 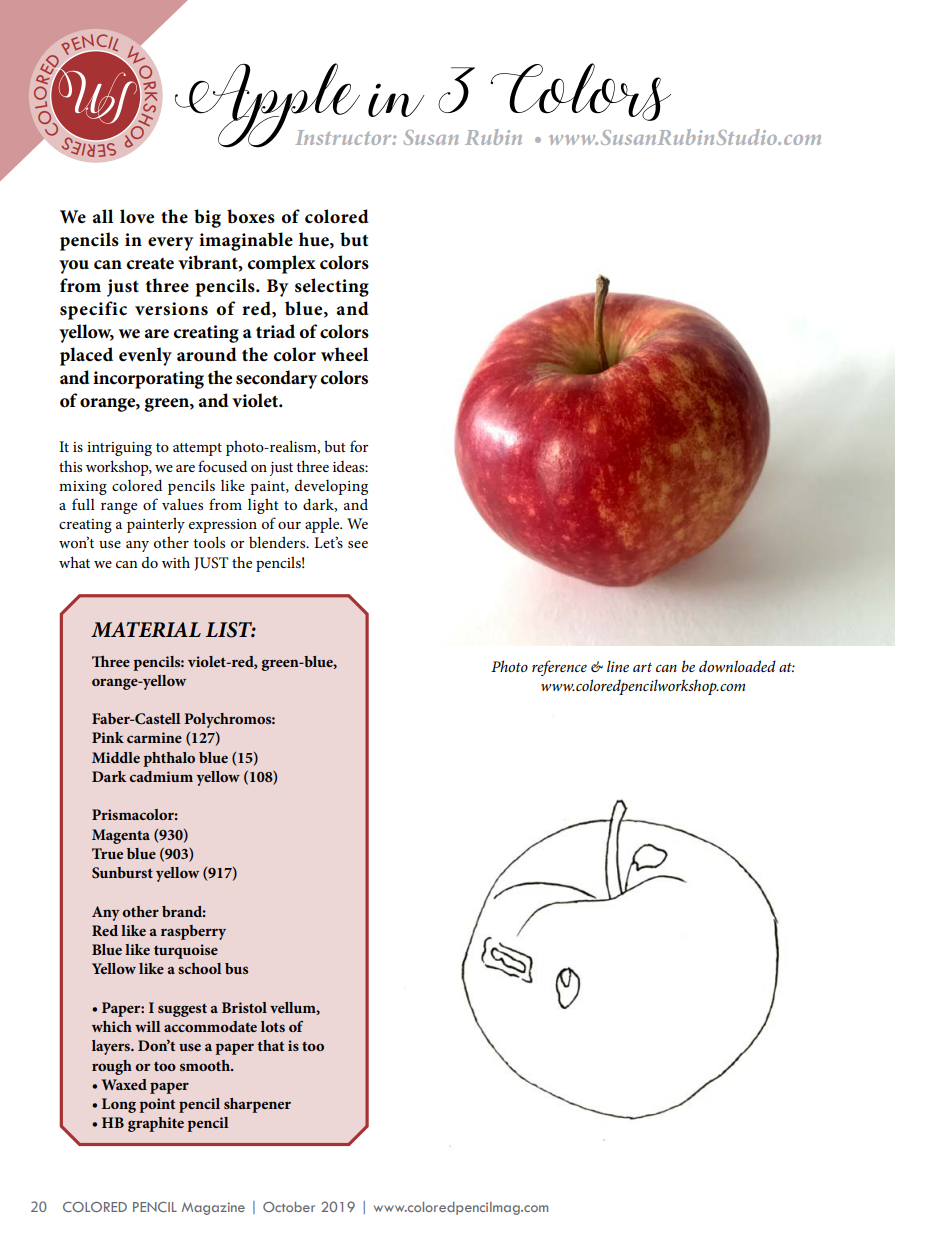 I want to click on graphite, so click(x=156, y=1124).
